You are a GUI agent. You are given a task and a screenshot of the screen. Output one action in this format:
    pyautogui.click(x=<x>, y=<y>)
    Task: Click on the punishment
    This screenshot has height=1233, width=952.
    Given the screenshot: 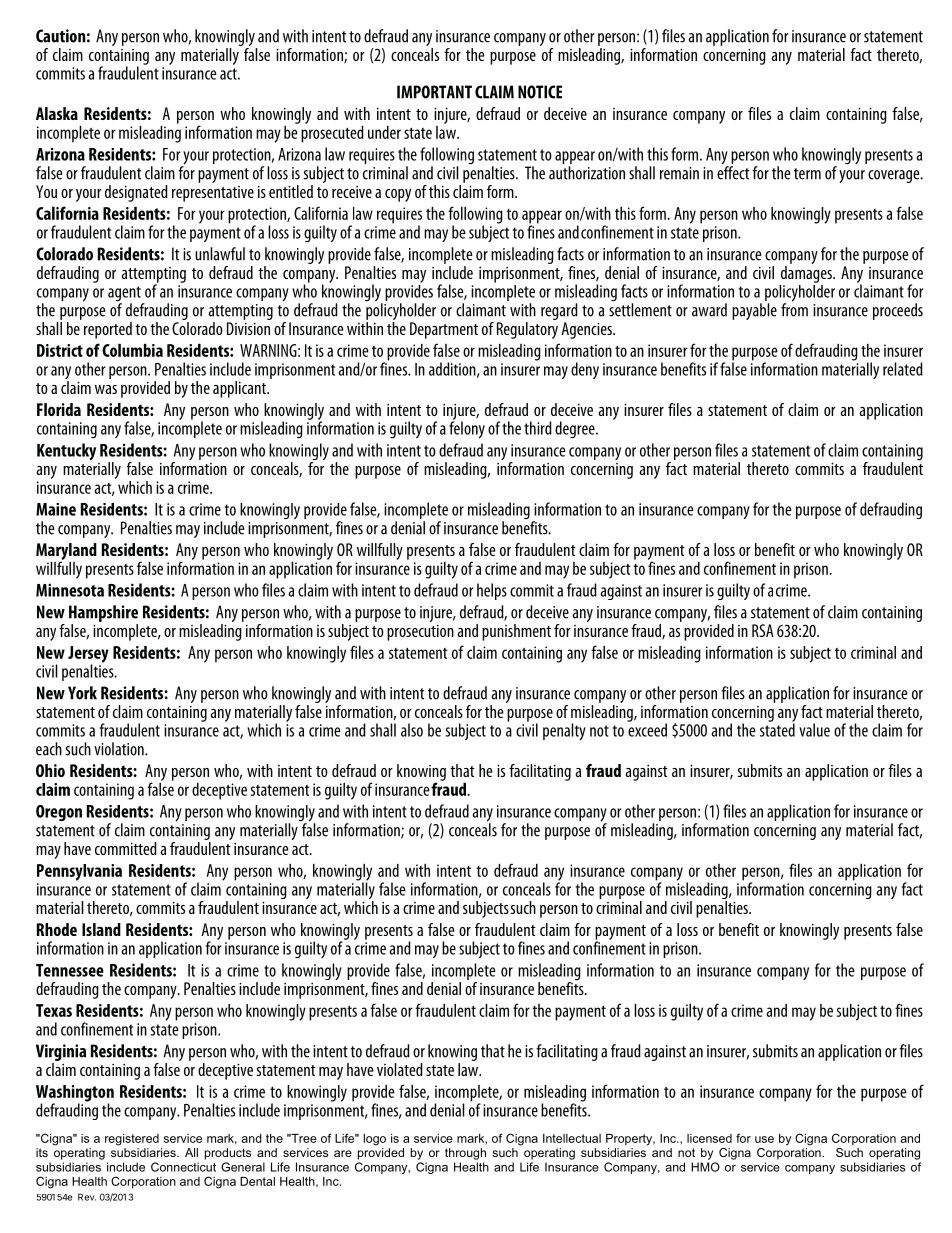 What is the action you would take?
    pyautogui.click(x=516, y=632)
